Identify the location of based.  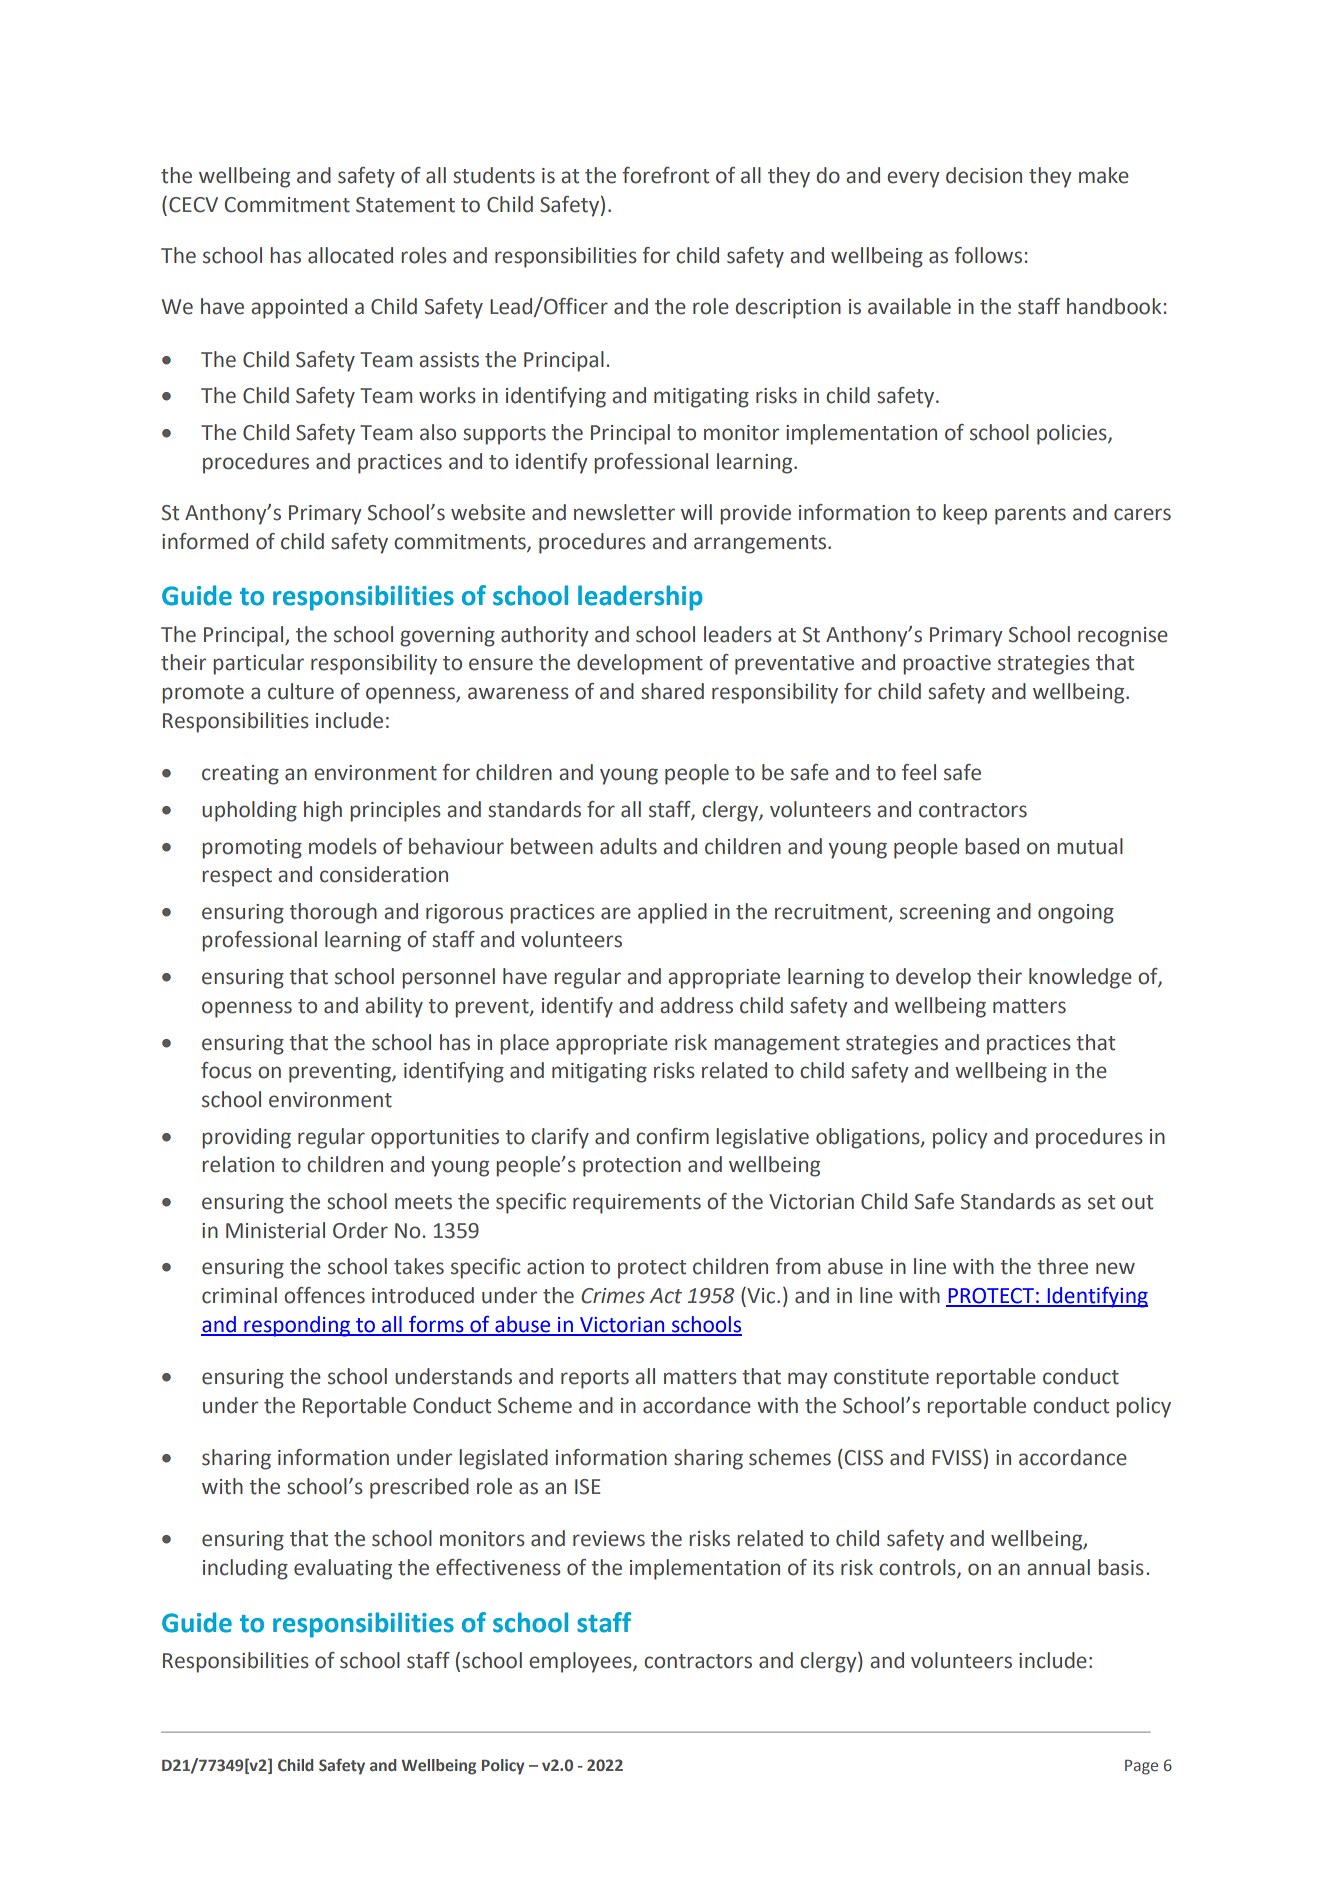
(992, 846).
